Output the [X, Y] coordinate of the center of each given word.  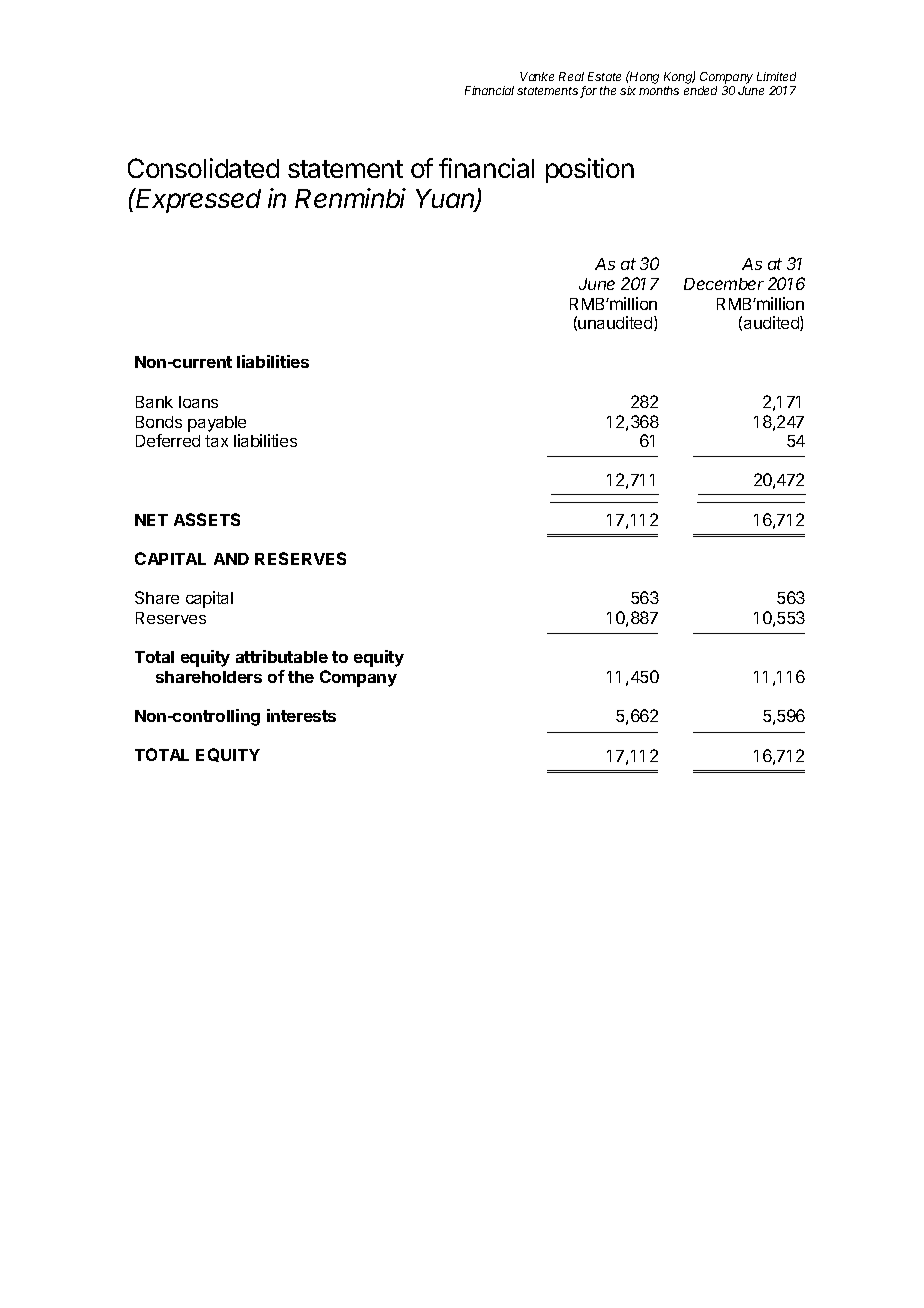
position [590, 170]
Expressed [198, 200]
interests [301, 715]
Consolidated [203, 168]
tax [216, 441]
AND [231, 559]
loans [198, 402]
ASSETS [207, 519]
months [659, 90]
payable [217, 424]
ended [700, 90]
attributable [282, 656]
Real [571, 76]
